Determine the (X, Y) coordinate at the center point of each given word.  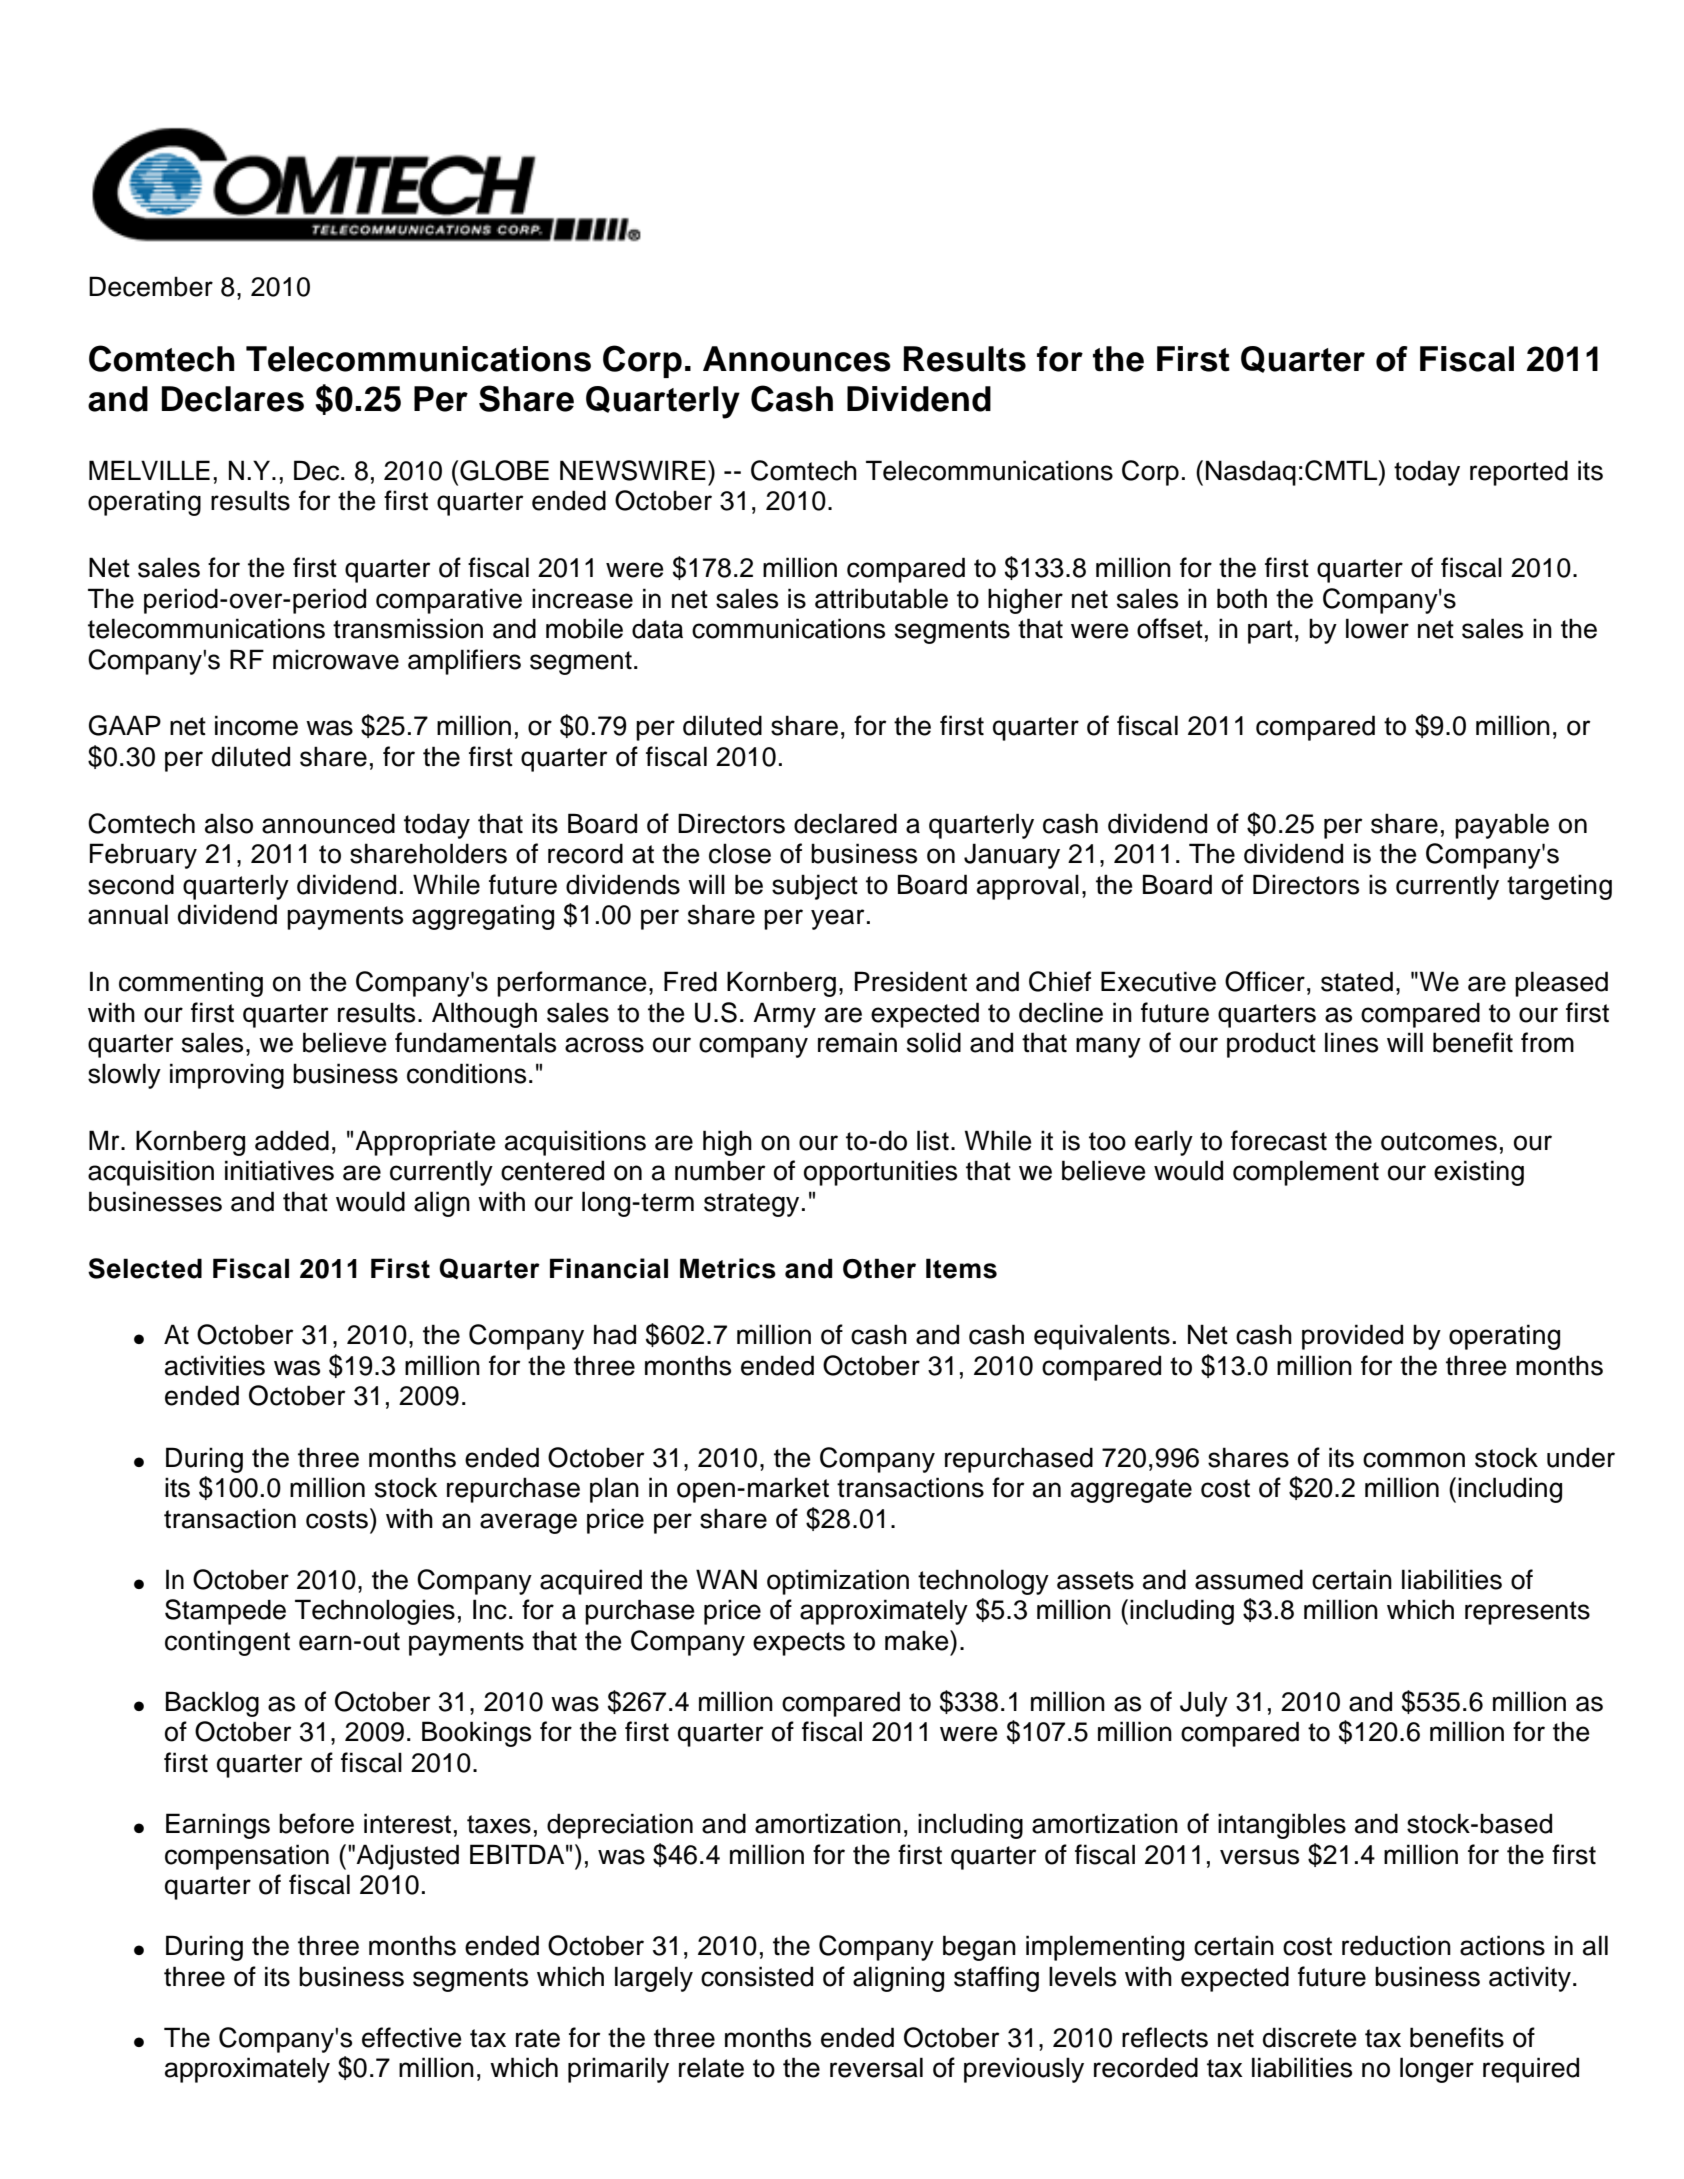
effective (412, 2037)
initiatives (279, 1170)
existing (1479, 1173)
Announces (797, 359)
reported (1519, 473)
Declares (233, 399)
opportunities (880, 1173)
